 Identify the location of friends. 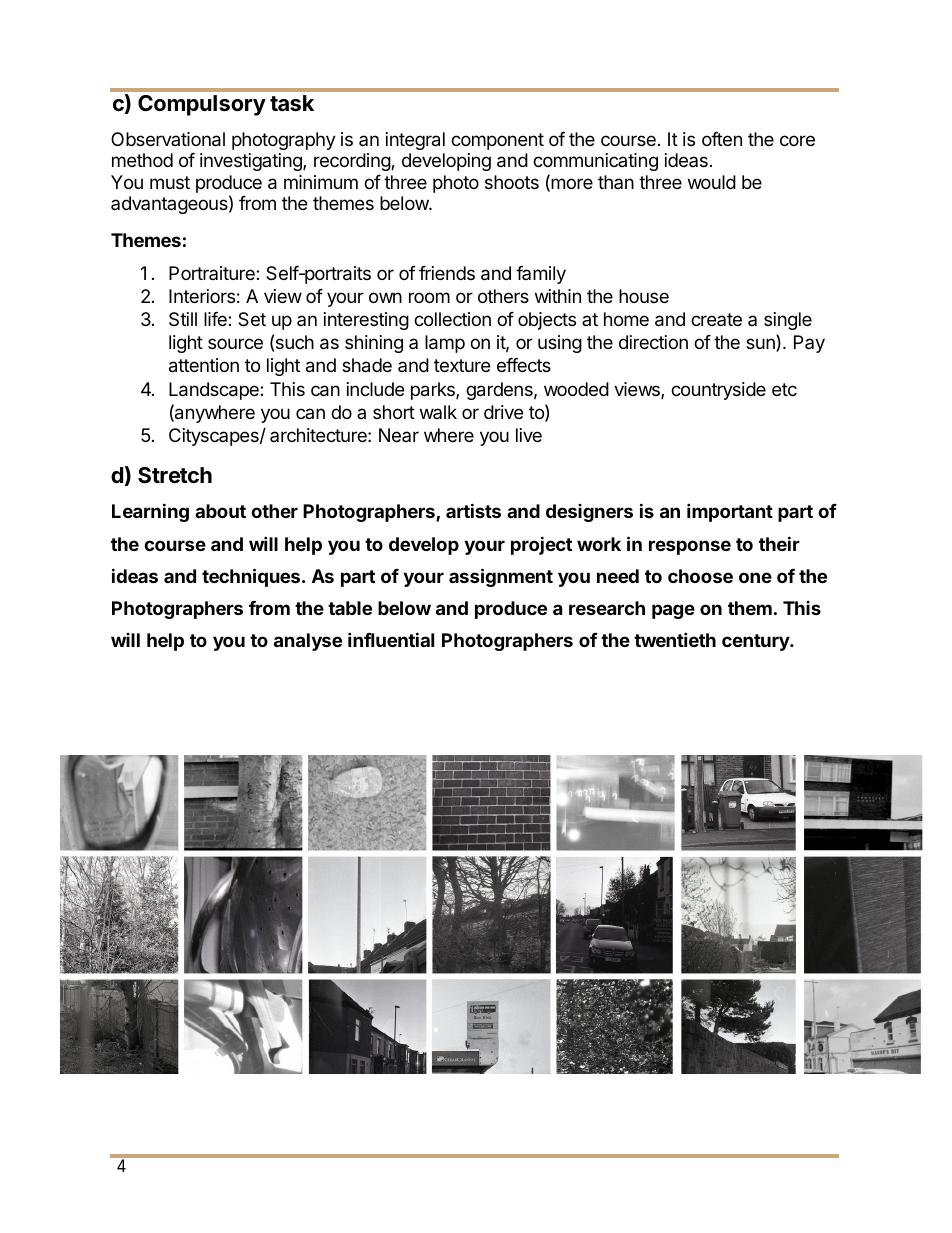
(447, 273).
